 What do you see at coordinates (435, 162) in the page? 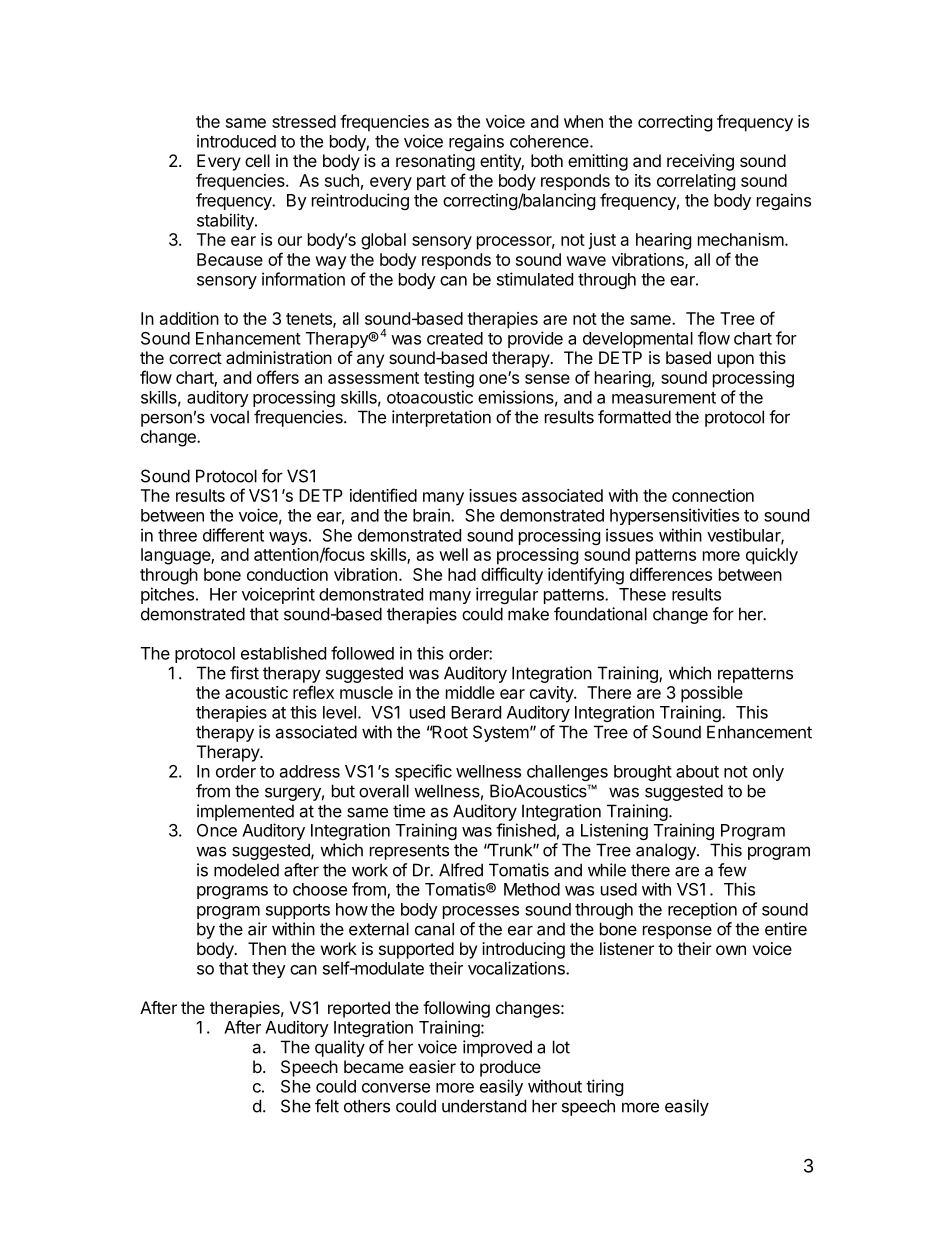
I see `resonating` at bounding box center [435, 162].
